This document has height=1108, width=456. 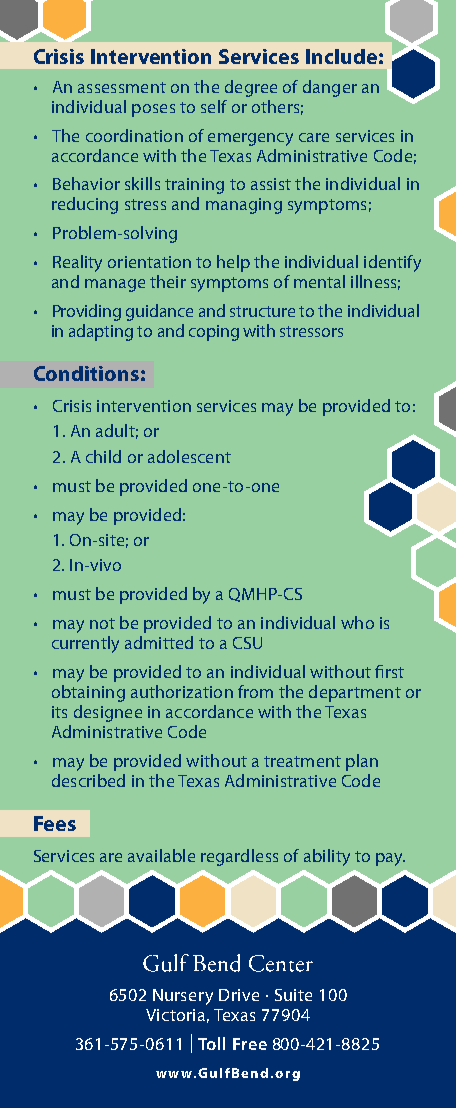 What do you see at coordinates (183, 997) in the document?
I see `Nursery` at bounding box center [183, 997].
